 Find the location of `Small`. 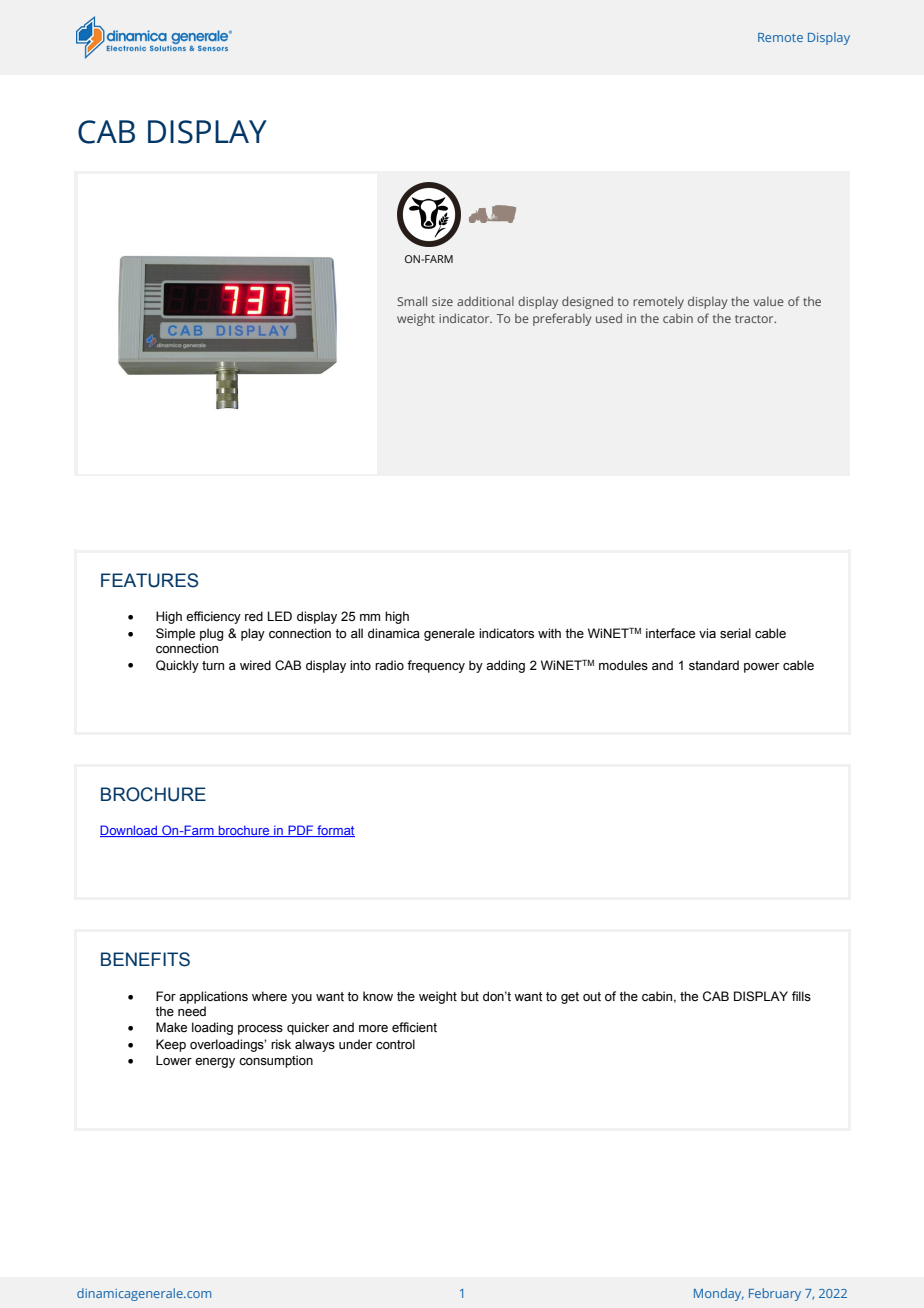

Small is located at coordinates (412, 301).
